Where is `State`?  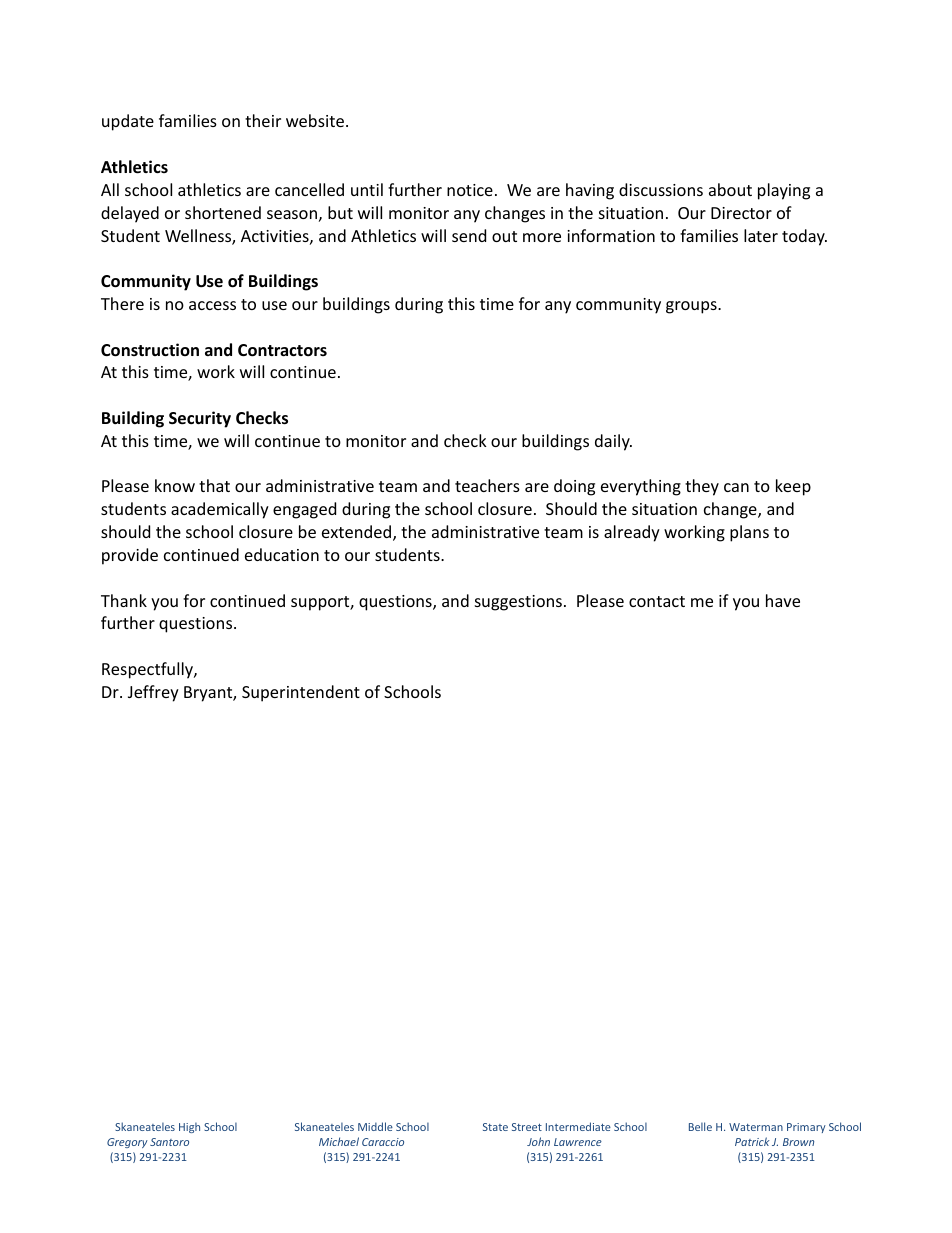 State is located at coordinates (495, 1127).
